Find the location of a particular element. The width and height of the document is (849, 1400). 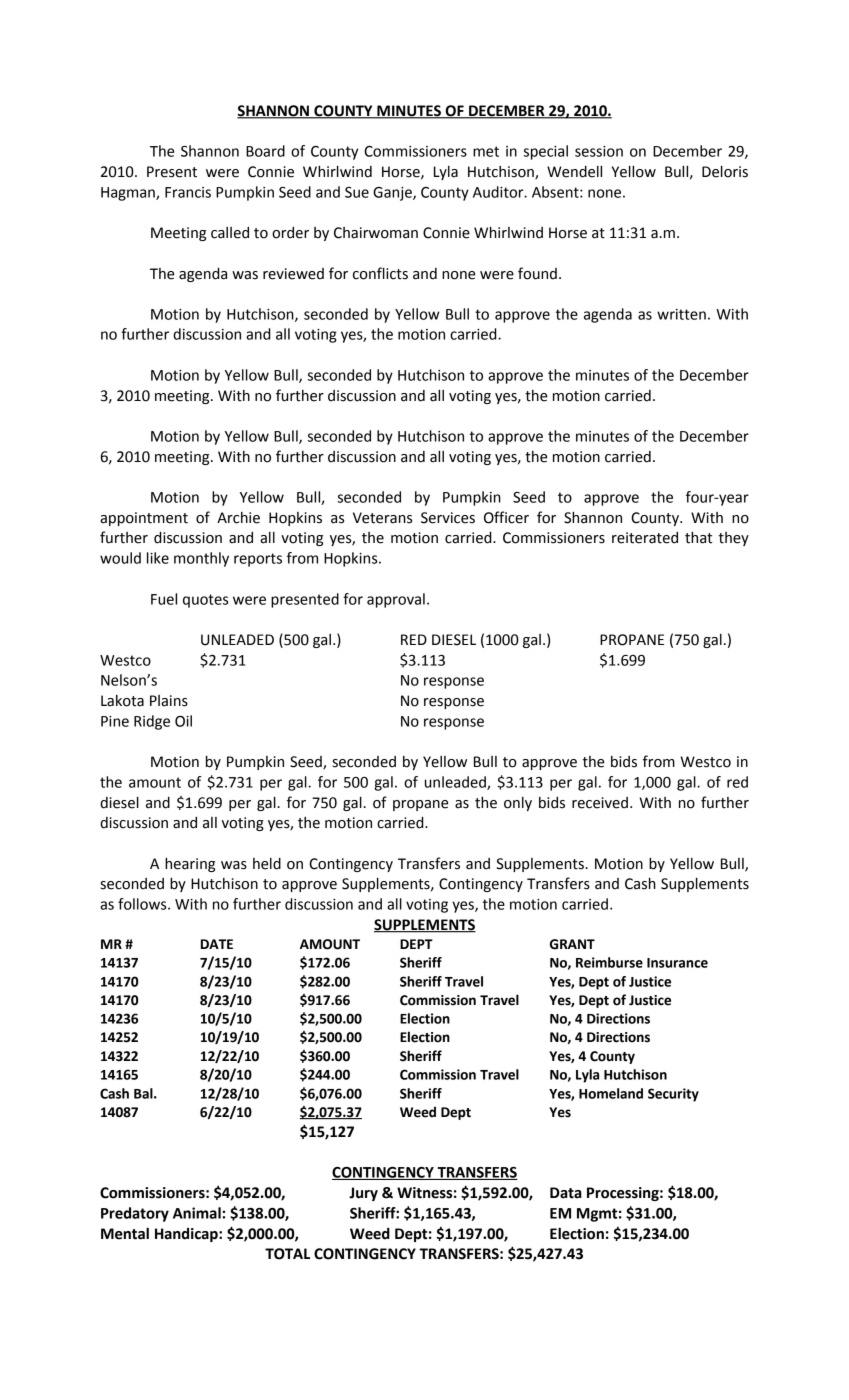

Sue is located at coordinates (357, 192).
